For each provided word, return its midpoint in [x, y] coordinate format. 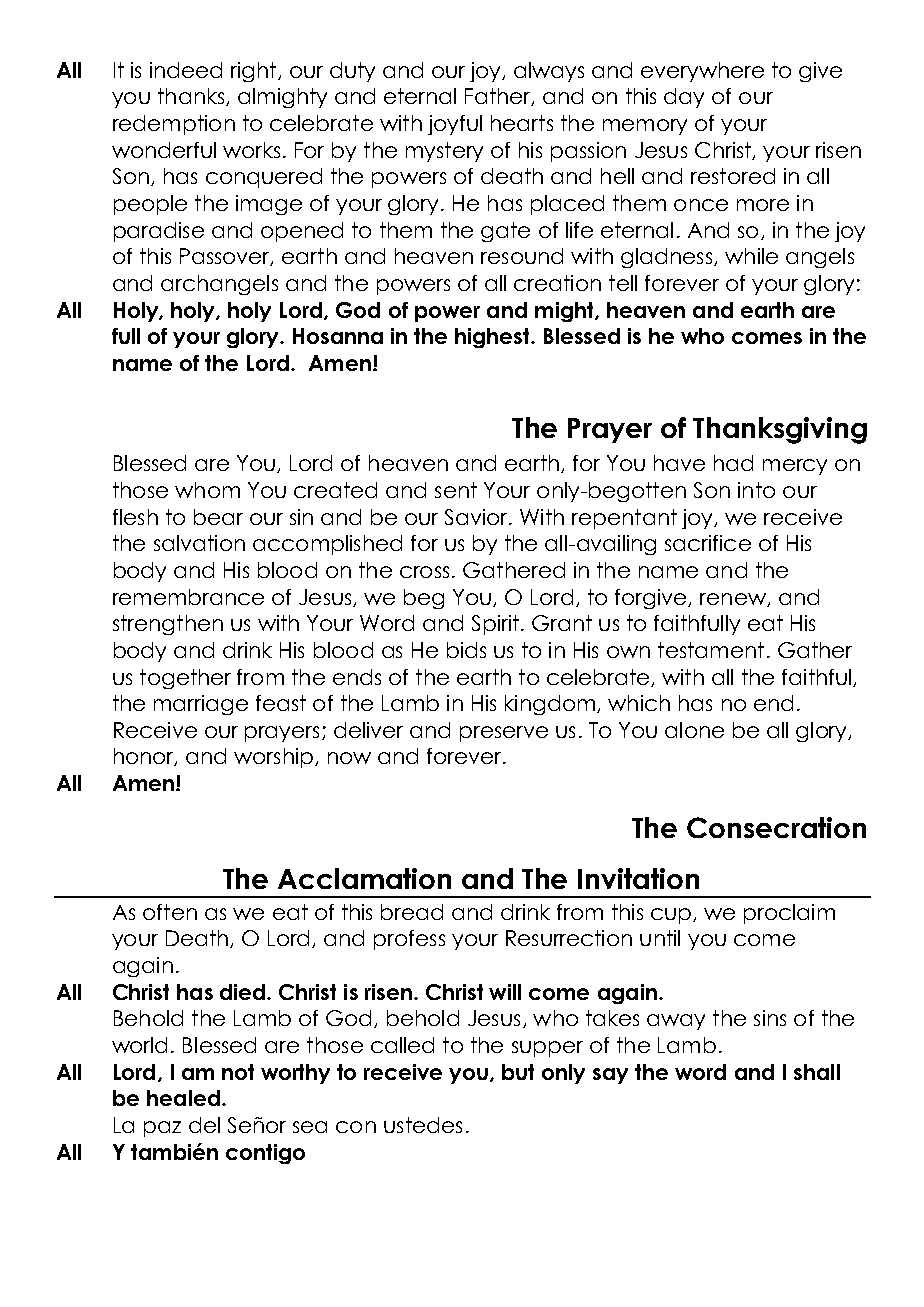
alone [694, 730]
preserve [504, 734]
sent [456, 490]
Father [499, 97]
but [518, 1072]
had [733, 463]
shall [817, 1072]
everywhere [702, 72]
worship [273, 758]
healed [183, 1098]
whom [207, 490]
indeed [186, 70]
